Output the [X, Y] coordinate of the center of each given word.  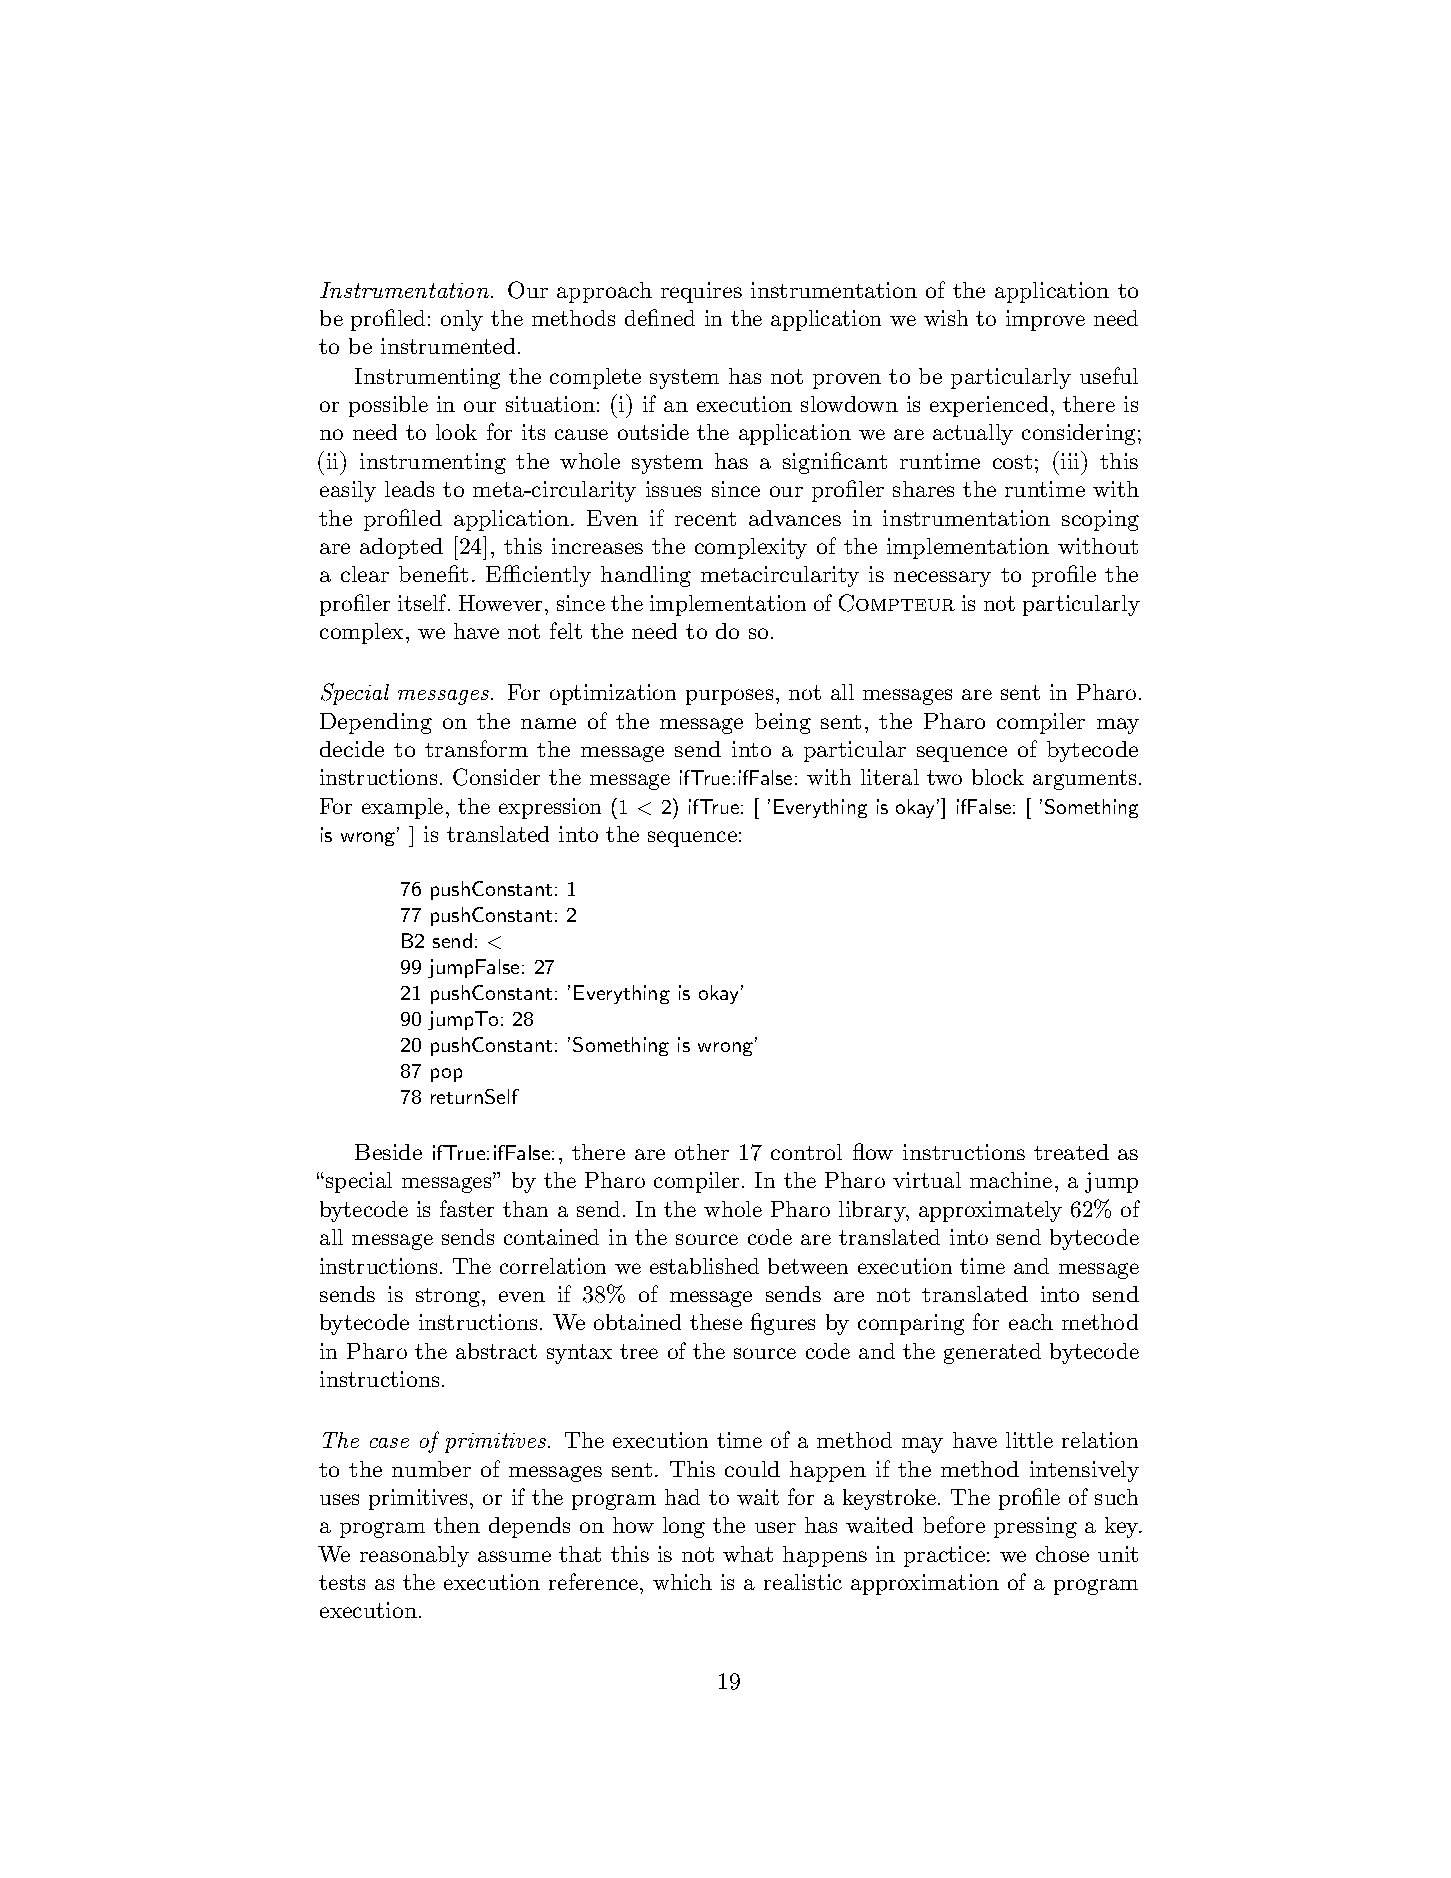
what [748, 1554]
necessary [942, 579]
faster [467, 1208]
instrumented [448, 346]
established [704, 1266]
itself [424, 602]
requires [701, 292]
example [402, 808]
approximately [990, 1211]
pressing [1035, 1527]
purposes [729, 697]
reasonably [414, 1556]
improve [1045, 320]
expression [550, 808]
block [998, 777]
